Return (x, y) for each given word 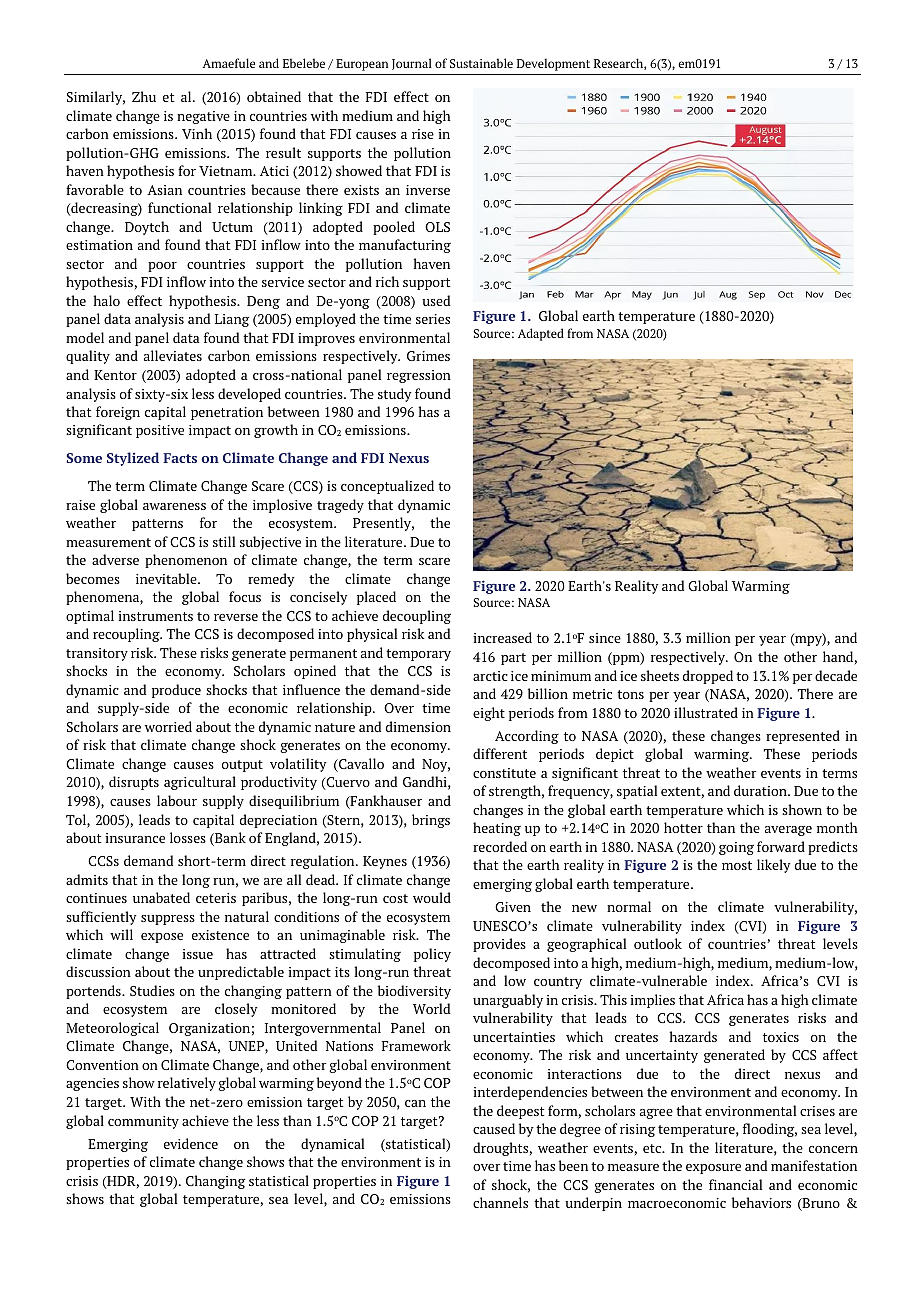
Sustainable (481, 63)
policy (432, 955)
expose (162, 938)
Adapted (541, 334)
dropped (708, 677)
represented (803, 737)
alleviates (173, 355)
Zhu (144, 96)
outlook (658, 943)
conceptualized (387, 487)
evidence (191, 1143)
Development (553, 64)
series (433, 319)
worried (168, 726)
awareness (174, 506)
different (500, 753)
